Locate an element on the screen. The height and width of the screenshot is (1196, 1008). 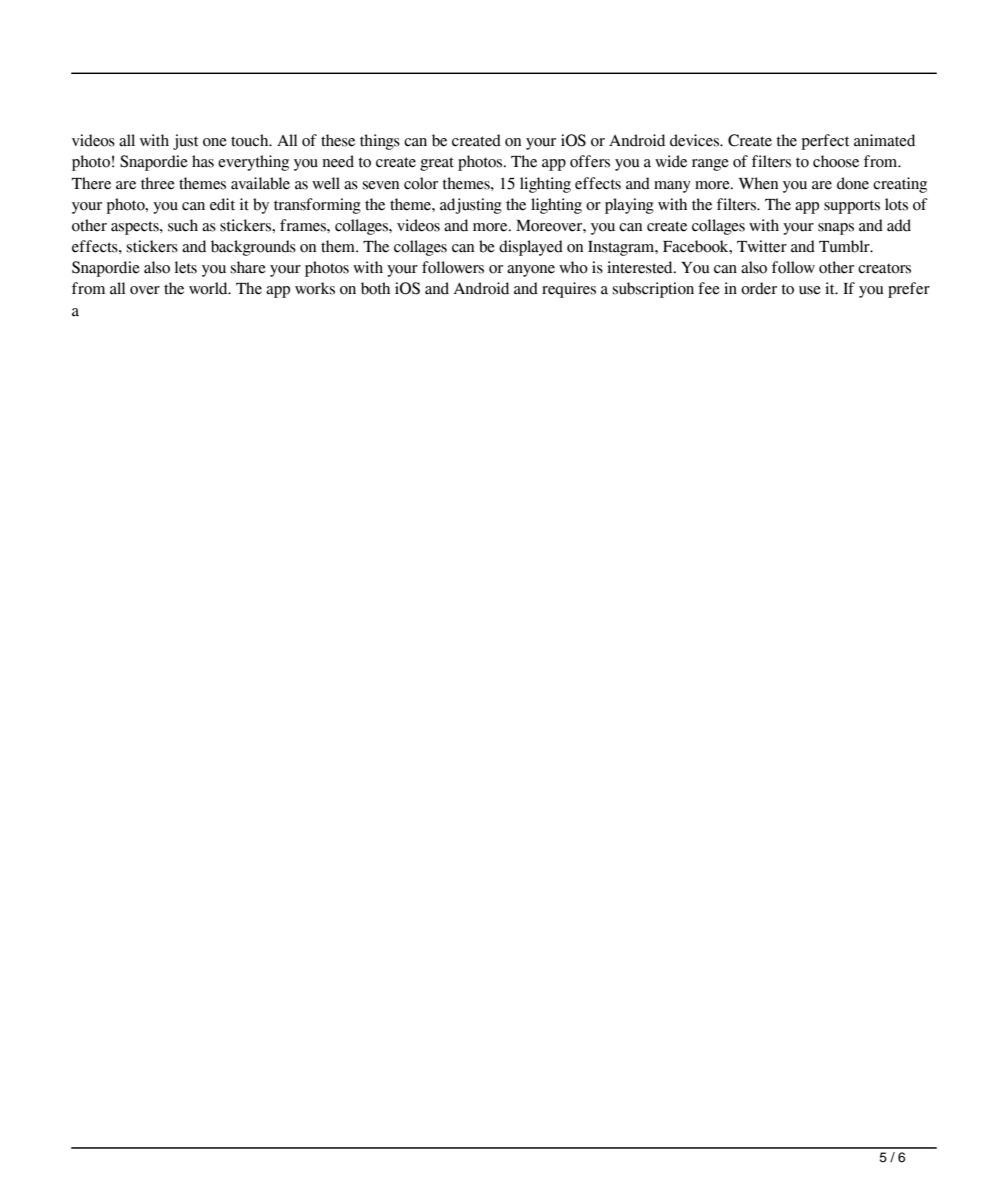
color is located at coordinates (421, 183).
